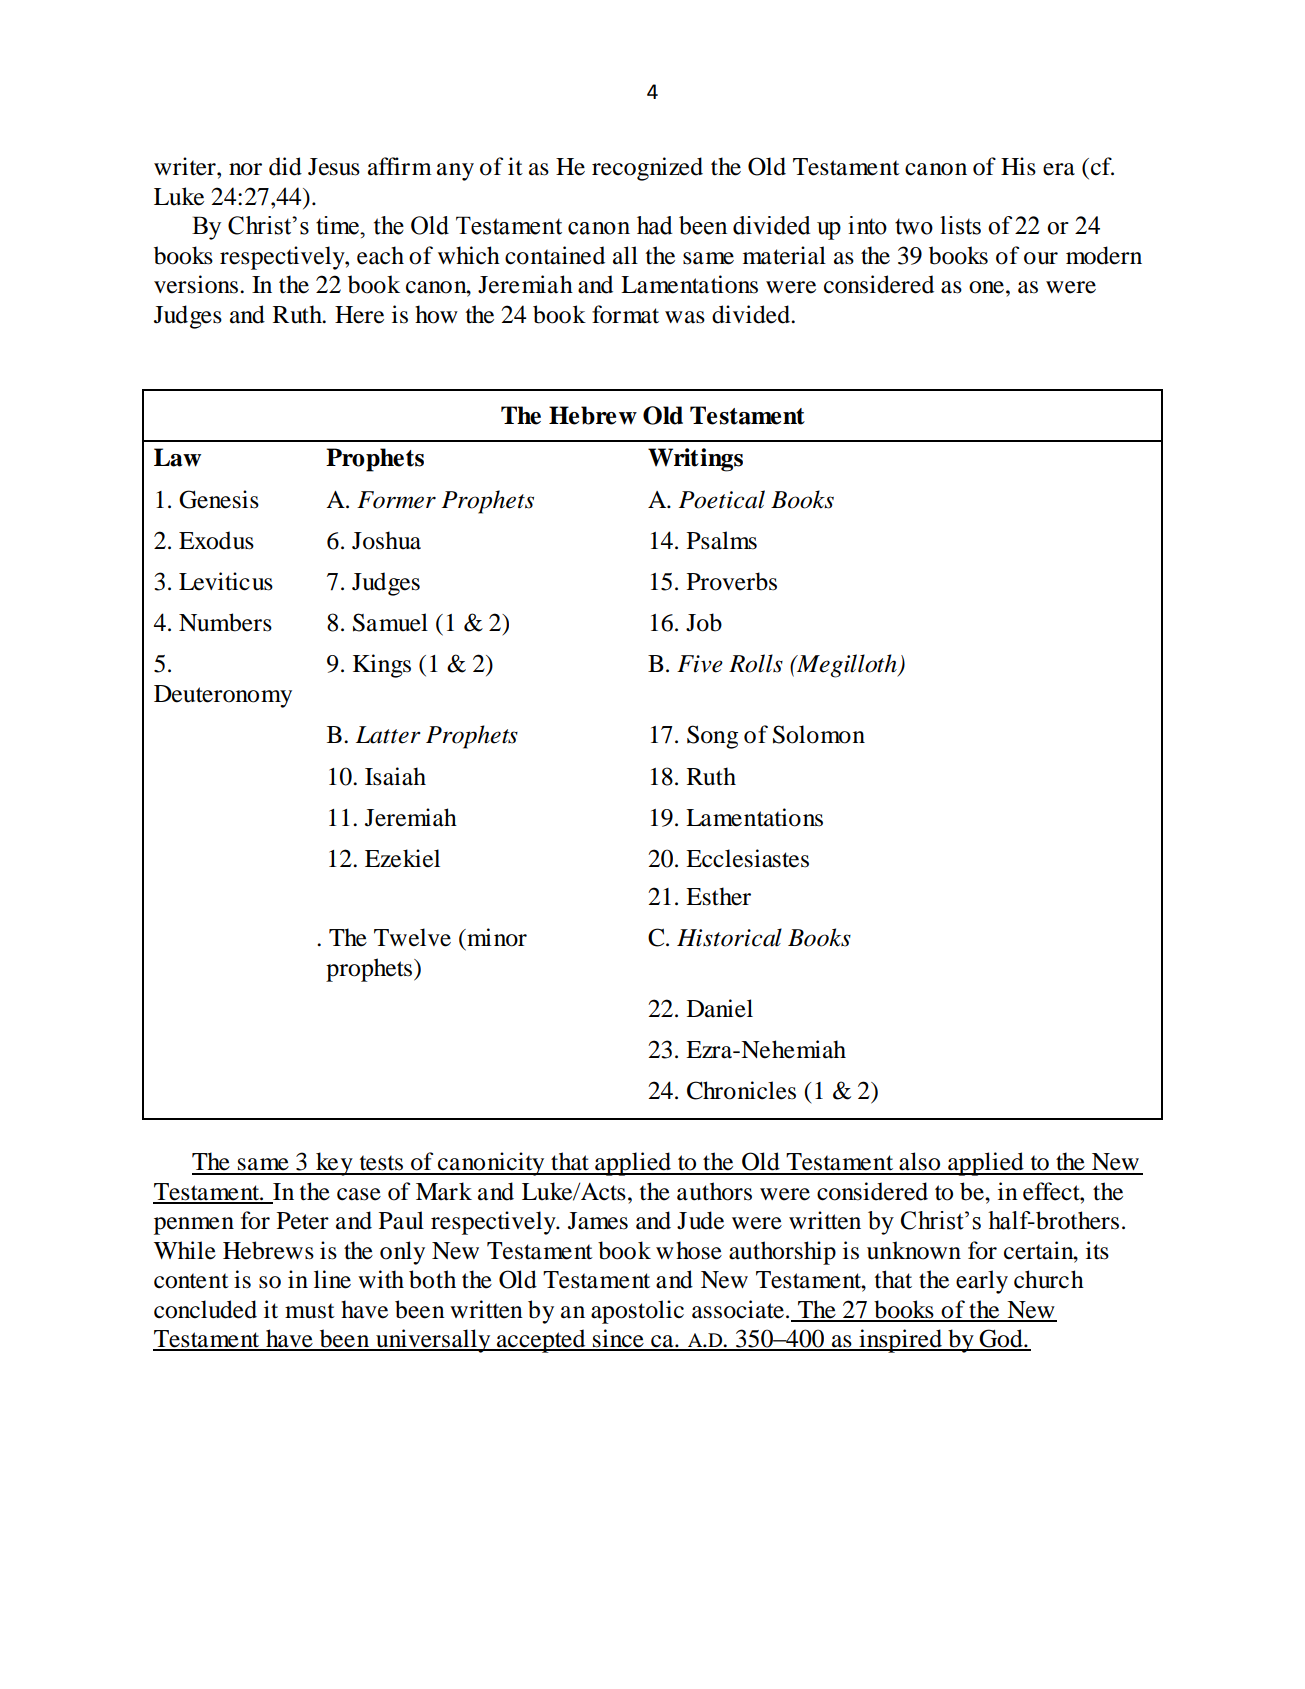 Image resolution: width=1305 pixels, height=1689 pixels. Describe the element at coordinates (960, 225) in the image. I see `lists` at that location.
